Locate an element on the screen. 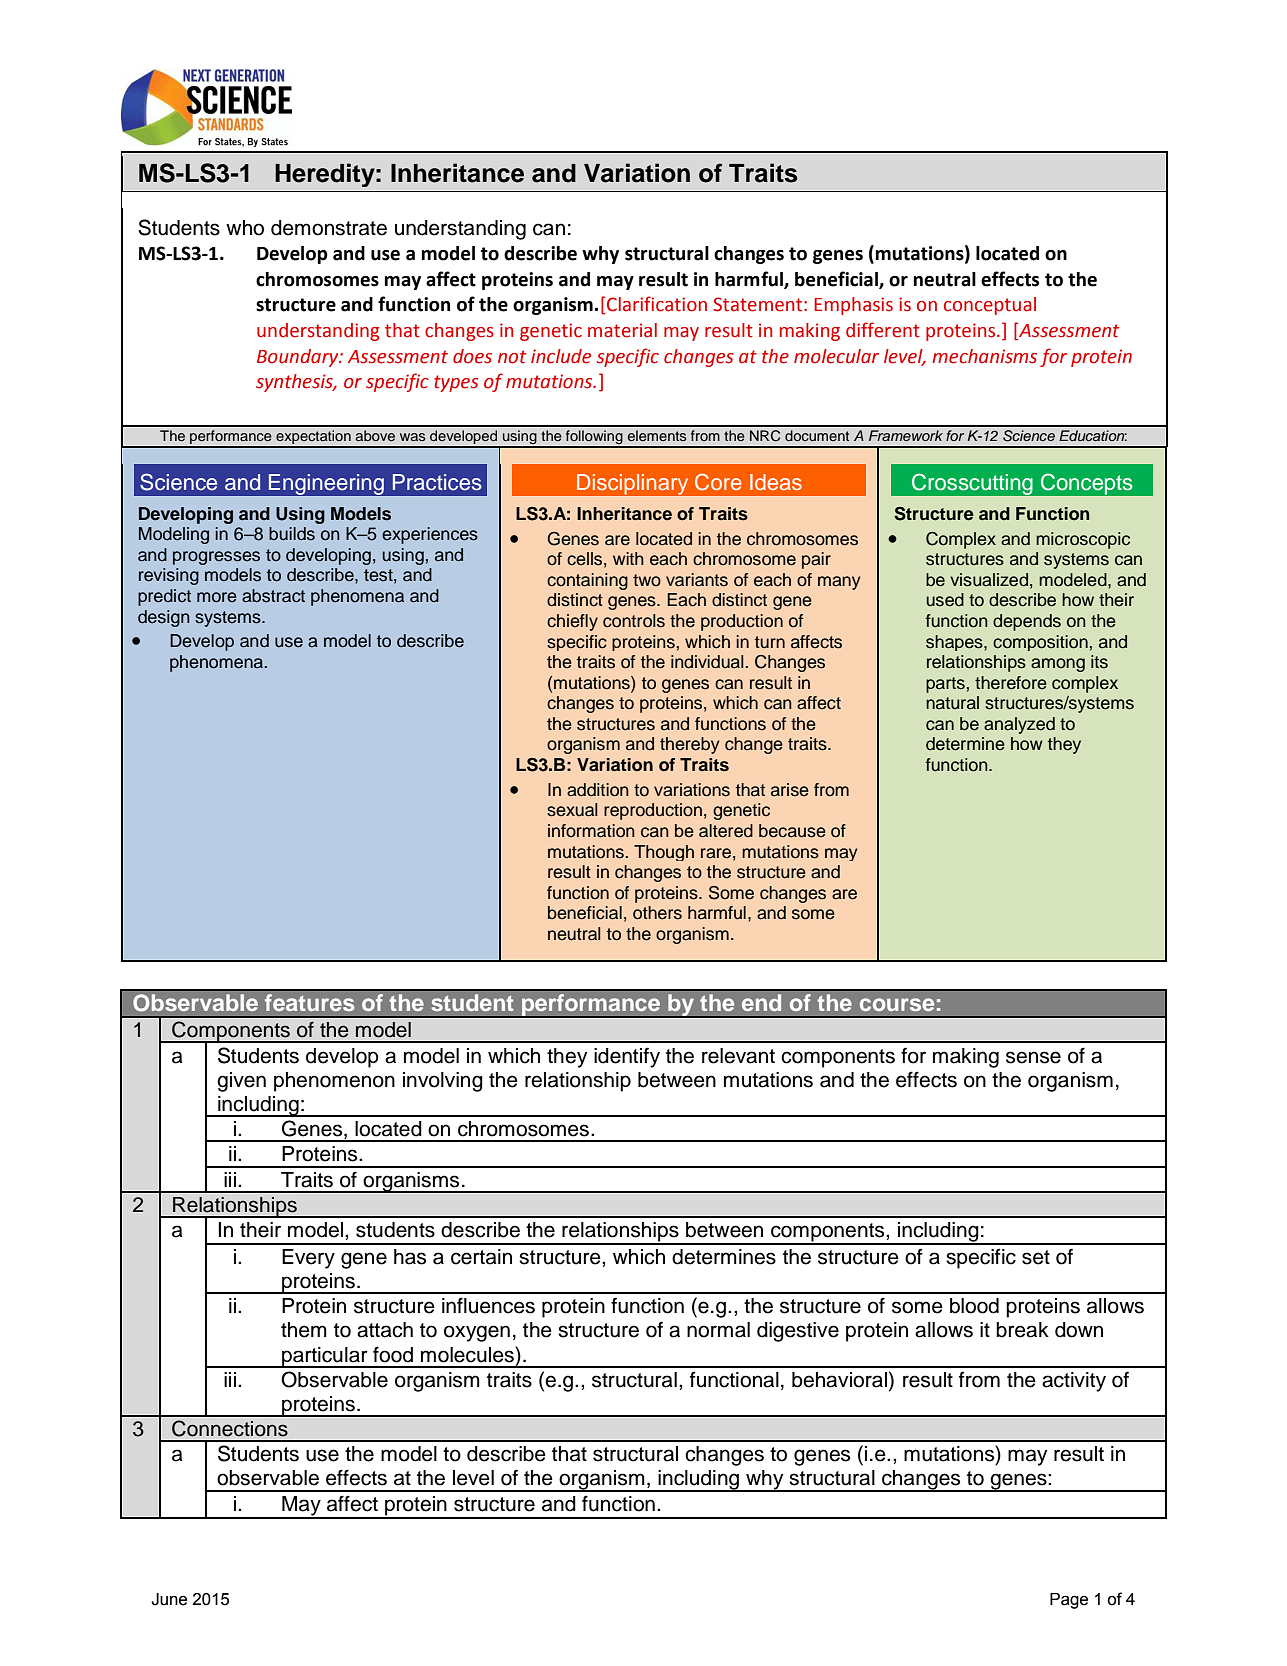 Image resolution: width=1287 pixels, height=1666 pixels. course is located at coordinates (897, 1004).
